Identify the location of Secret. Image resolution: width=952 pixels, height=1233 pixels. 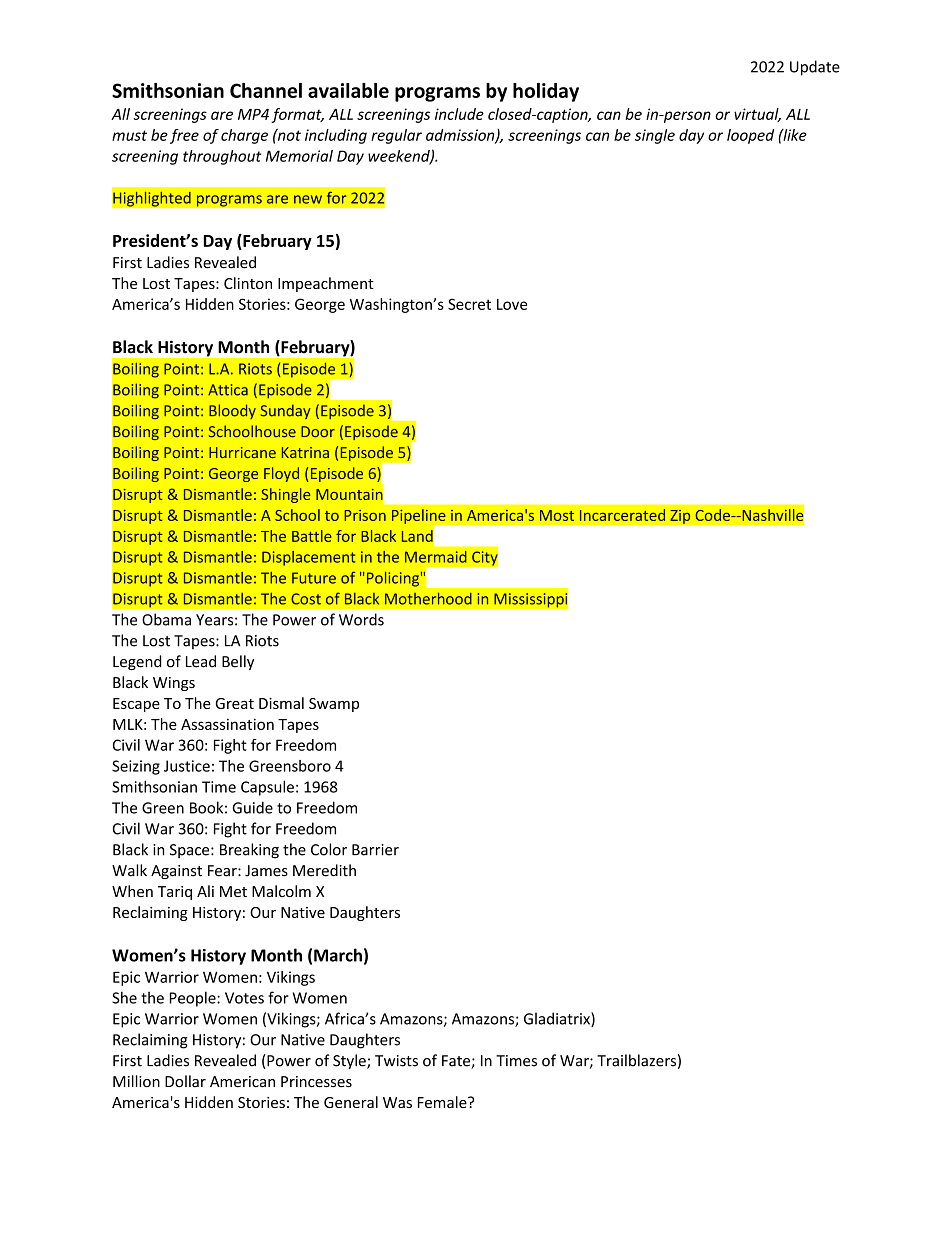
(469, 304).
